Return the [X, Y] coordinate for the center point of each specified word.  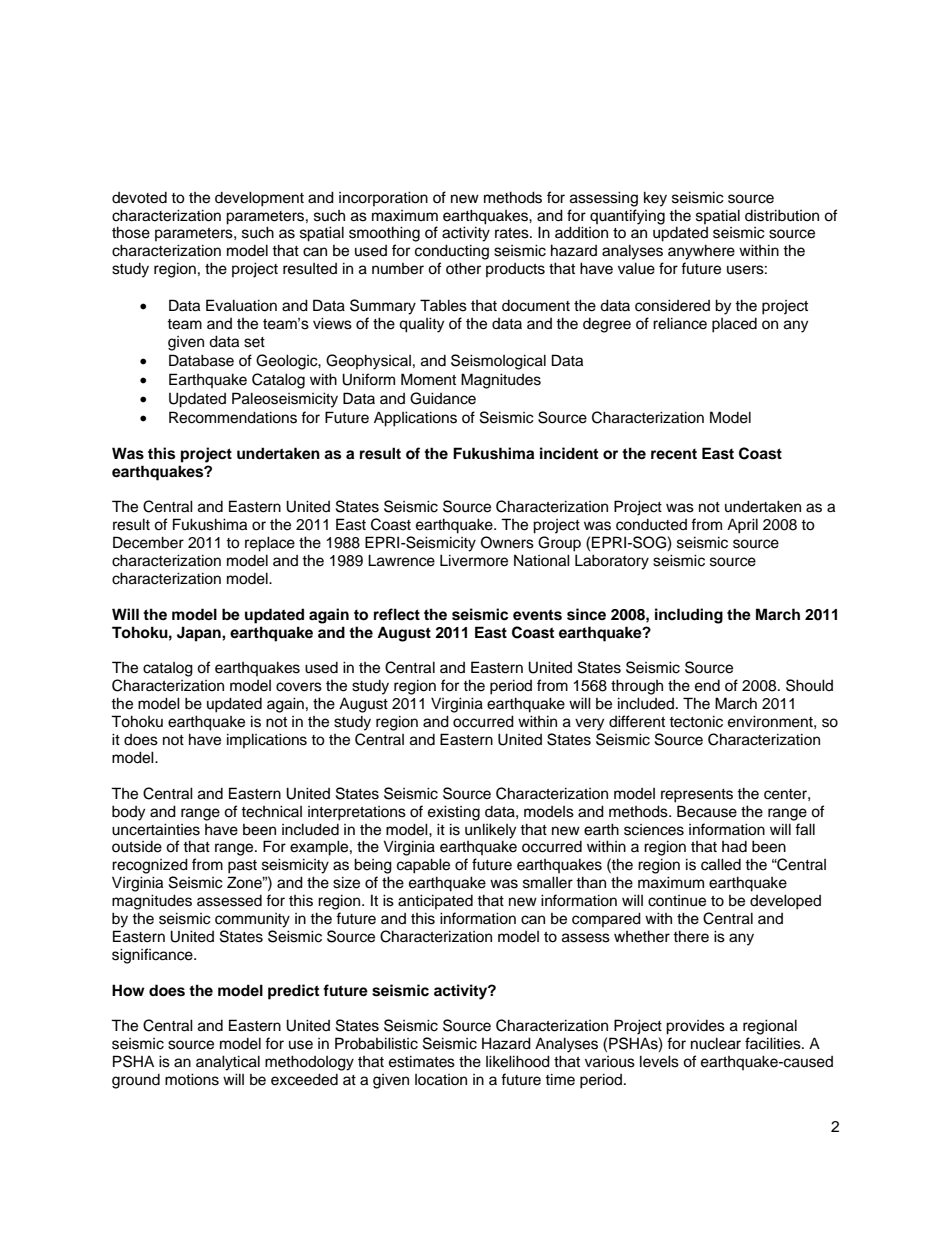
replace [270, 544]
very [589, 724]
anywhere [701, 252]
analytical [228, 1063]
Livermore [474, 560]
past [242, 867]
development [259, 199]
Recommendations [233, 417]
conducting [452, 252]
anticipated [435, 901]
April [742, 526]
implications [267, 740]
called [721, 864]
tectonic [696, 721]
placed [734, 325]
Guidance [443, 398]
